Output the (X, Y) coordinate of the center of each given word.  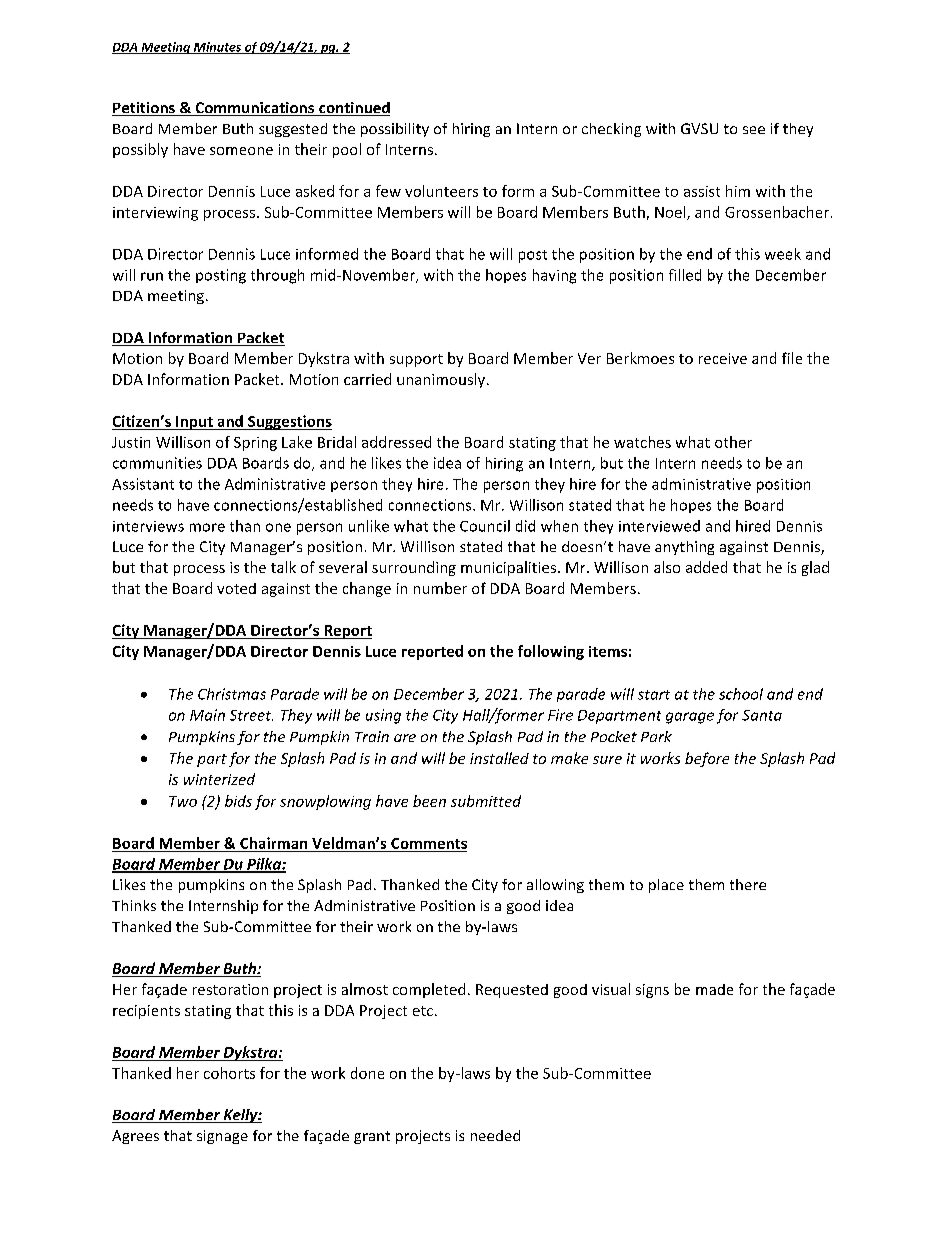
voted (236, 588)
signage (222, 1137)
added (706, 567)
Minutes (217, 48)
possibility (395, 130)
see (754, 130)
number (440, 588)
